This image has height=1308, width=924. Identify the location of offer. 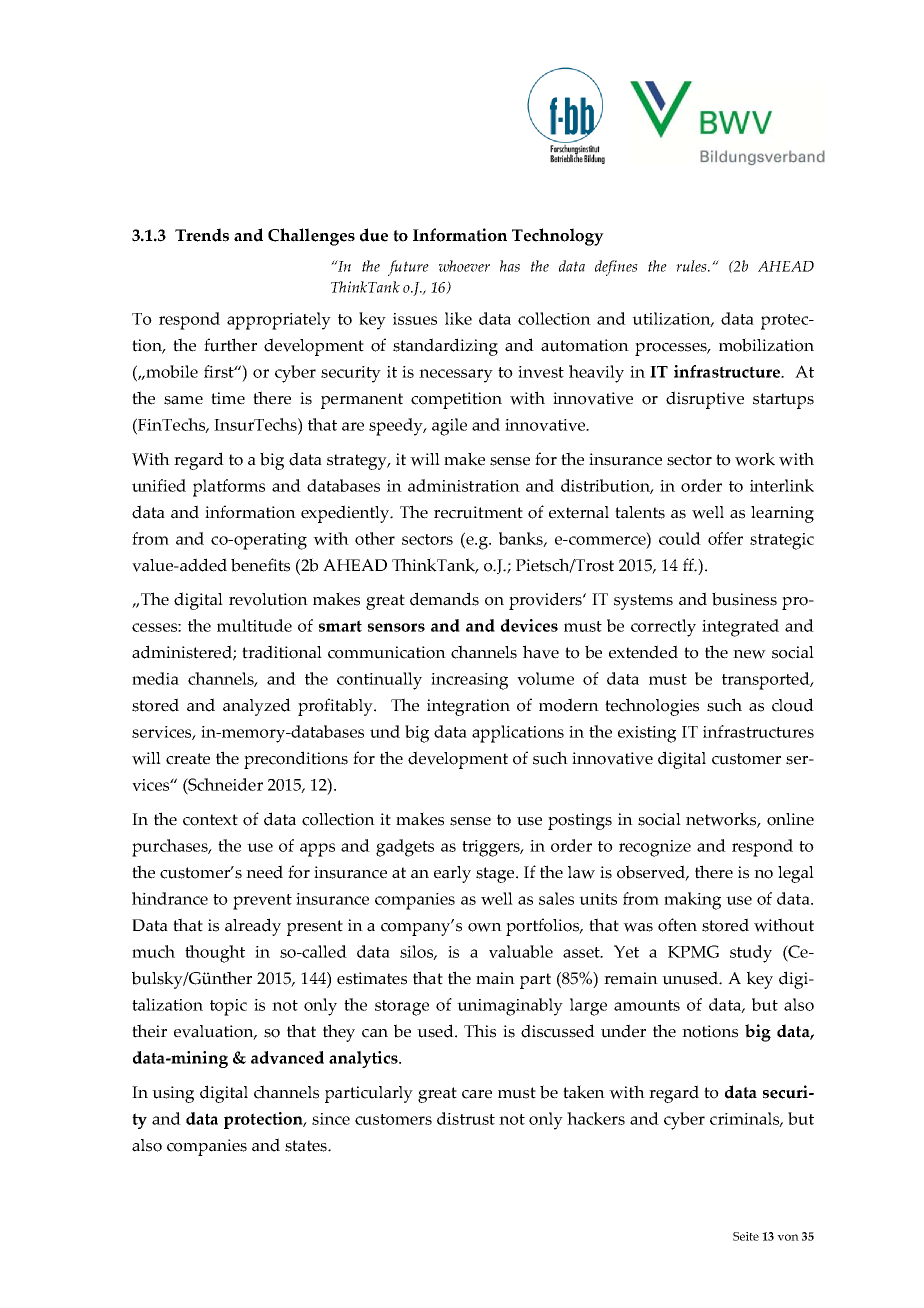
(725, 538).
